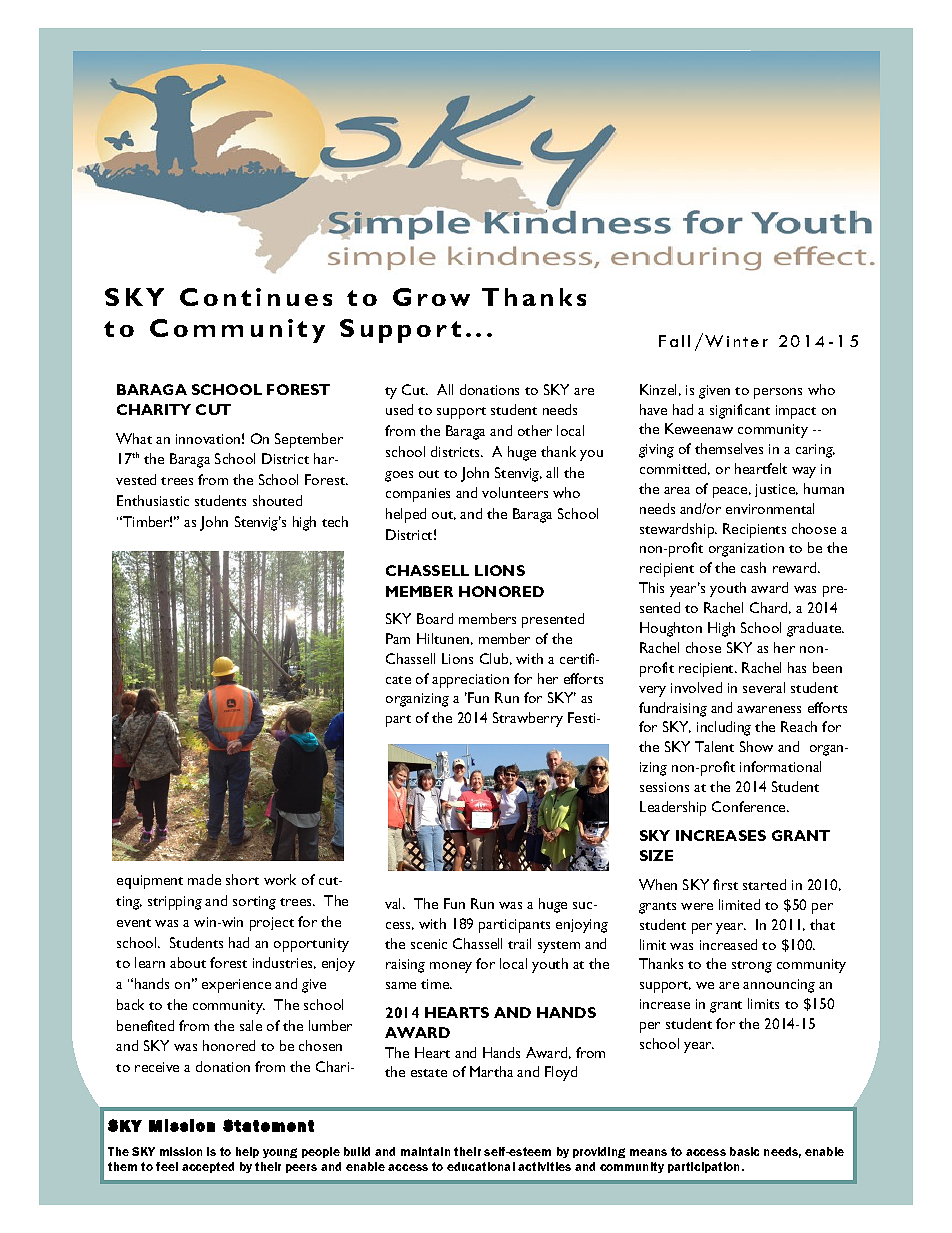 The width and height of the document is (952, 1233). I want to click on Enthusiastic, so click(153, 500).
